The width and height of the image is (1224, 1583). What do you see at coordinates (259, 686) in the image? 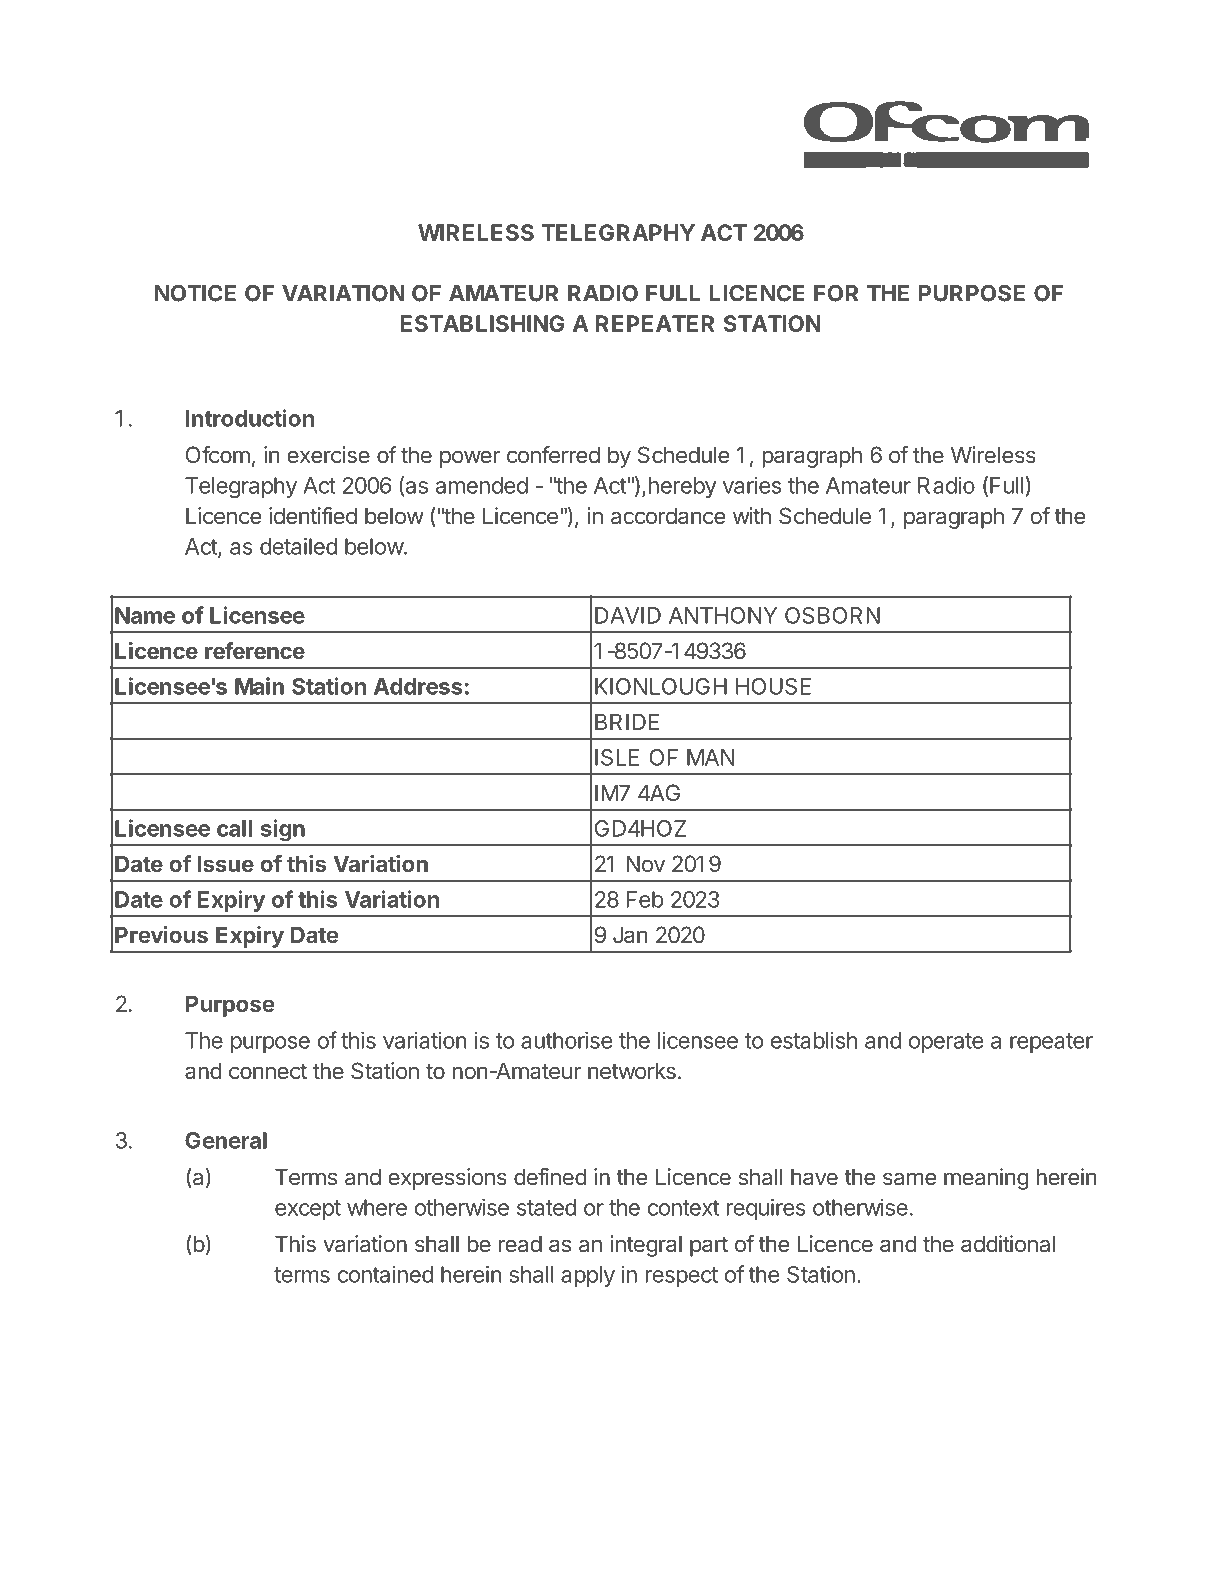
I see `Main` at bounding box center [259, 686].
